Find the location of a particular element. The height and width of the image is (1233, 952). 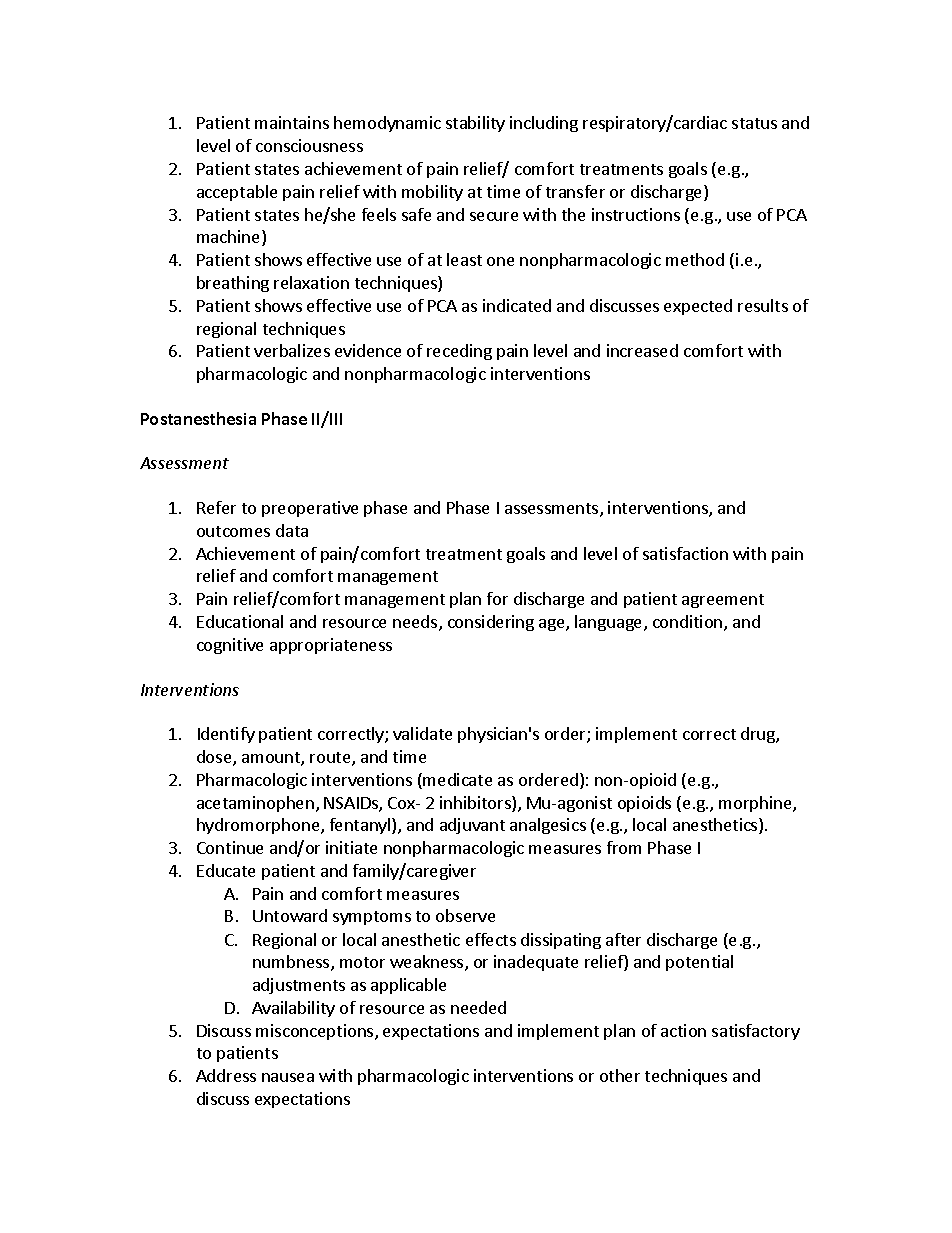

status is located at coordinates (754, 123).
